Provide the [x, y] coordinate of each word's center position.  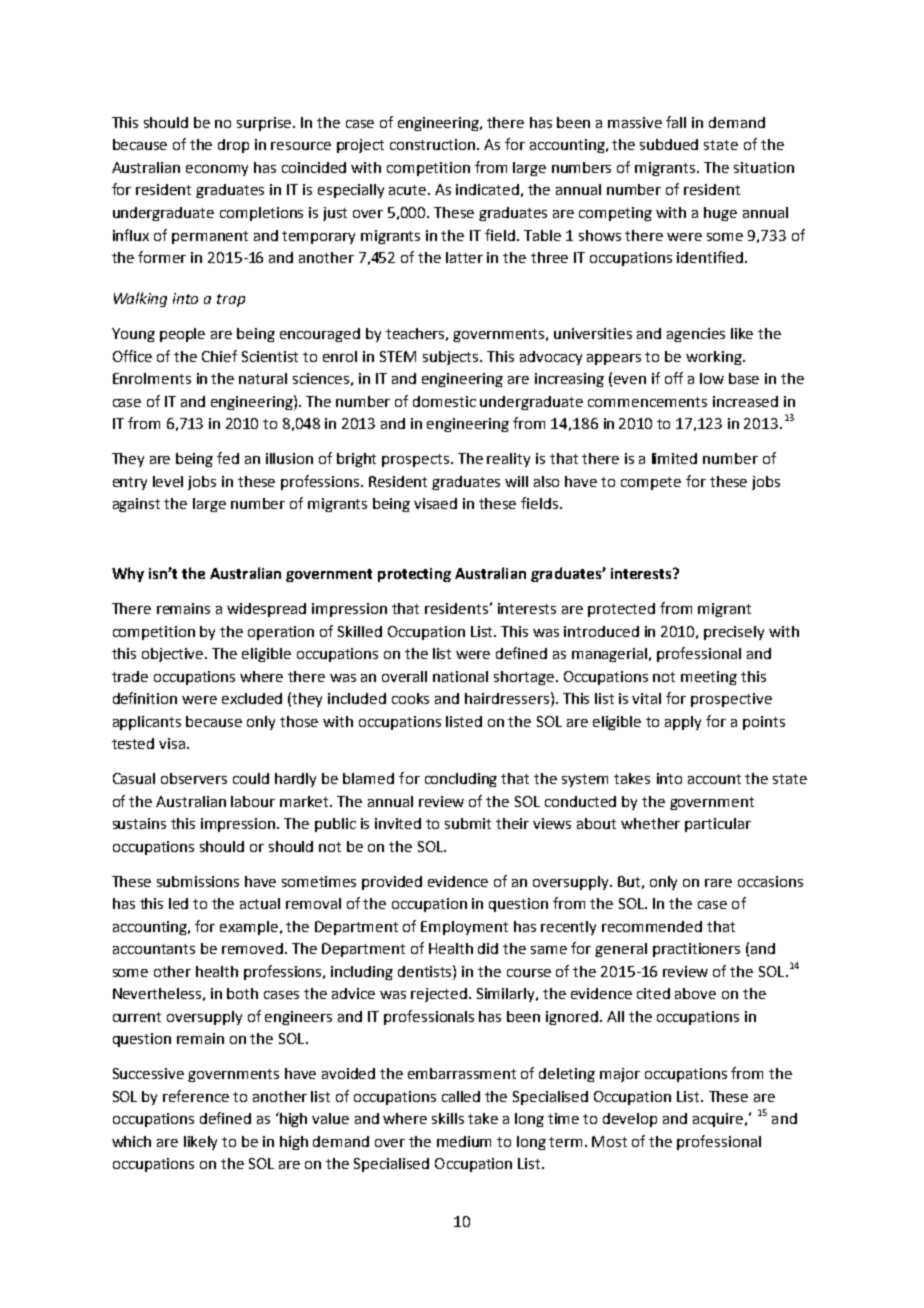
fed [228, 458]
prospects [417, 460]
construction [434, 144]
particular [718, 825]
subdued [669, 144]
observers [194, 778]
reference [196, 1096]
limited [674, 458]
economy [217, 170]
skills [448, 1118]
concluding [461, 780]
